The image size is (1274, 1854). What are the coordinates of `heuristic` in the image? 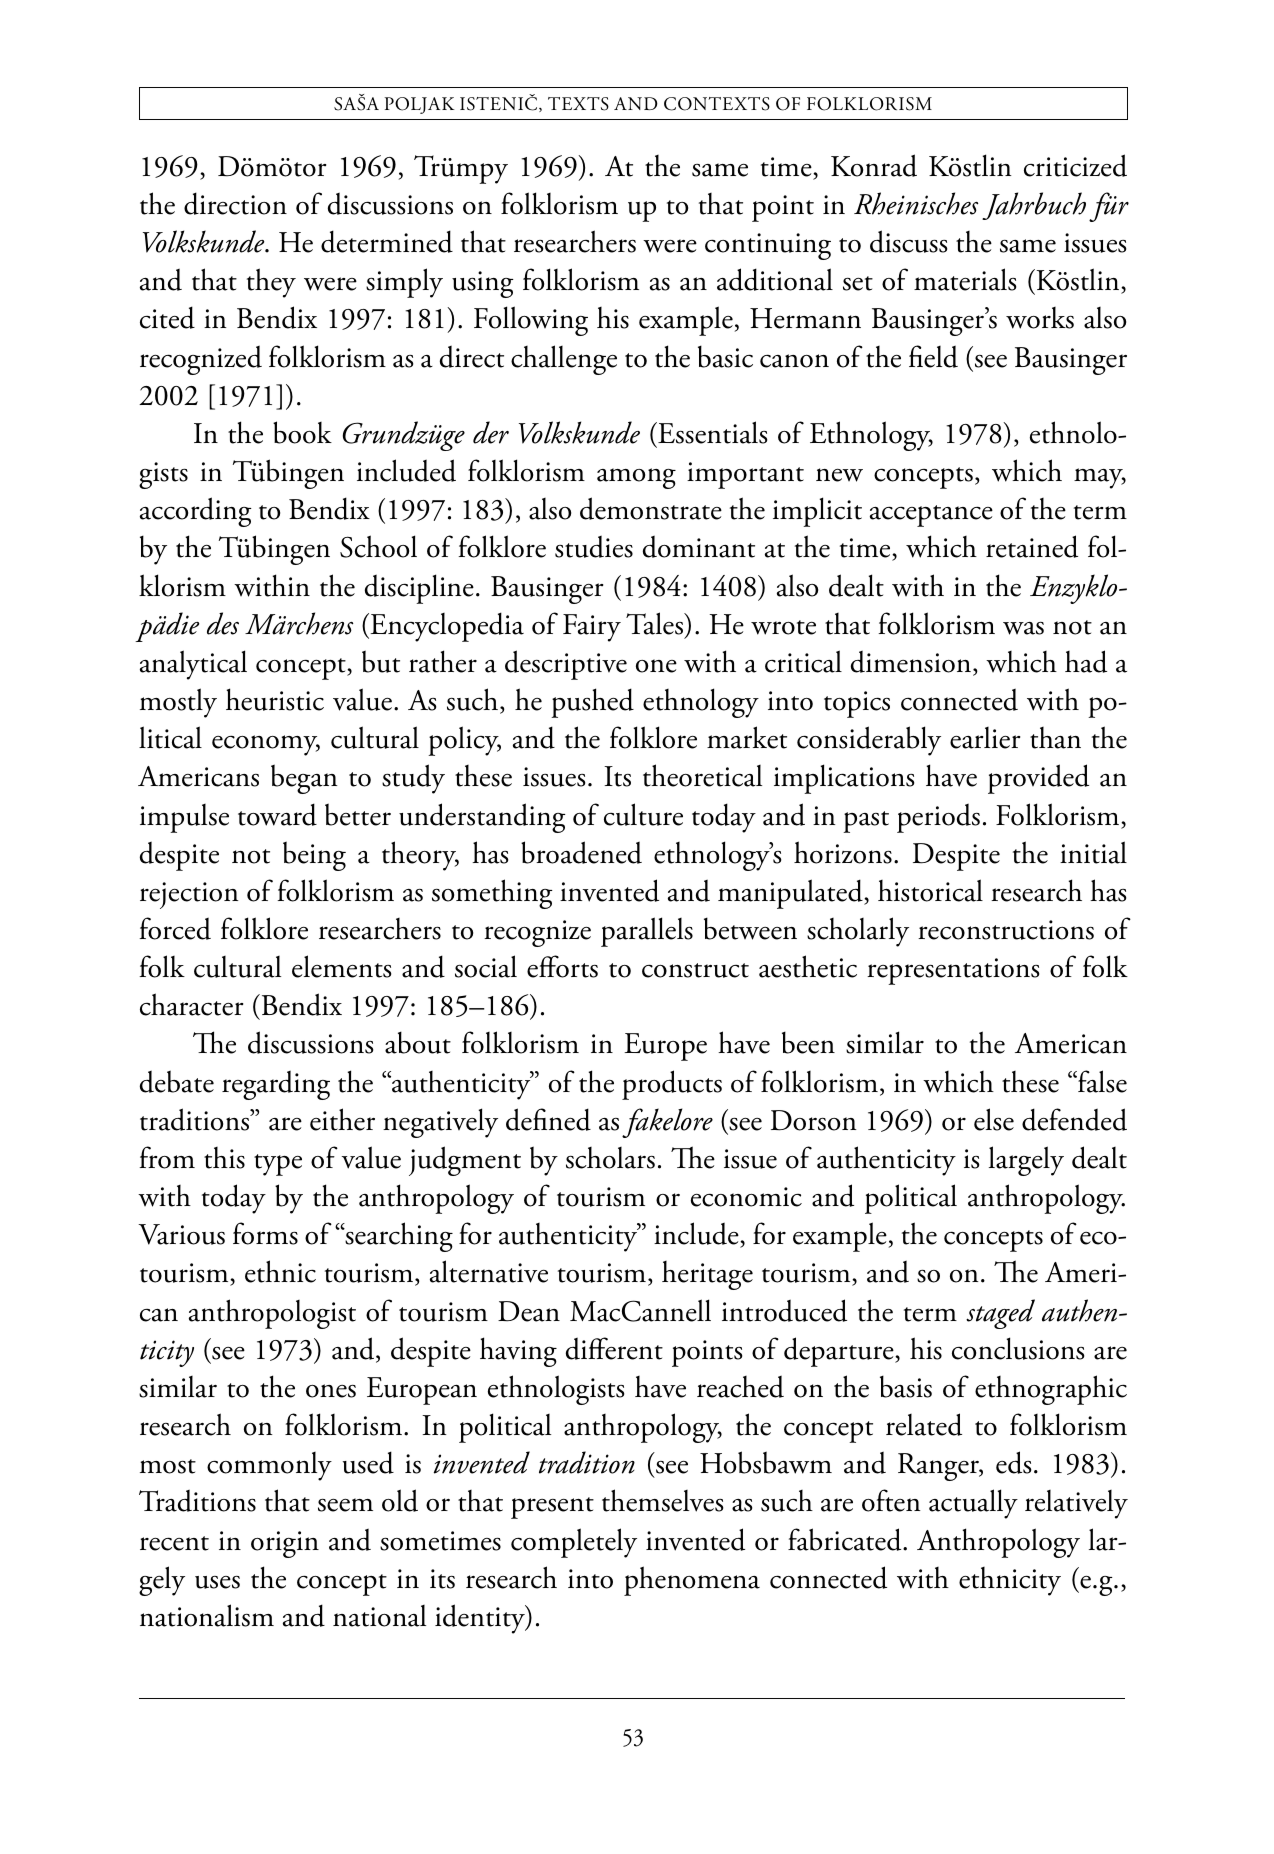 It's located at (275, 699).
